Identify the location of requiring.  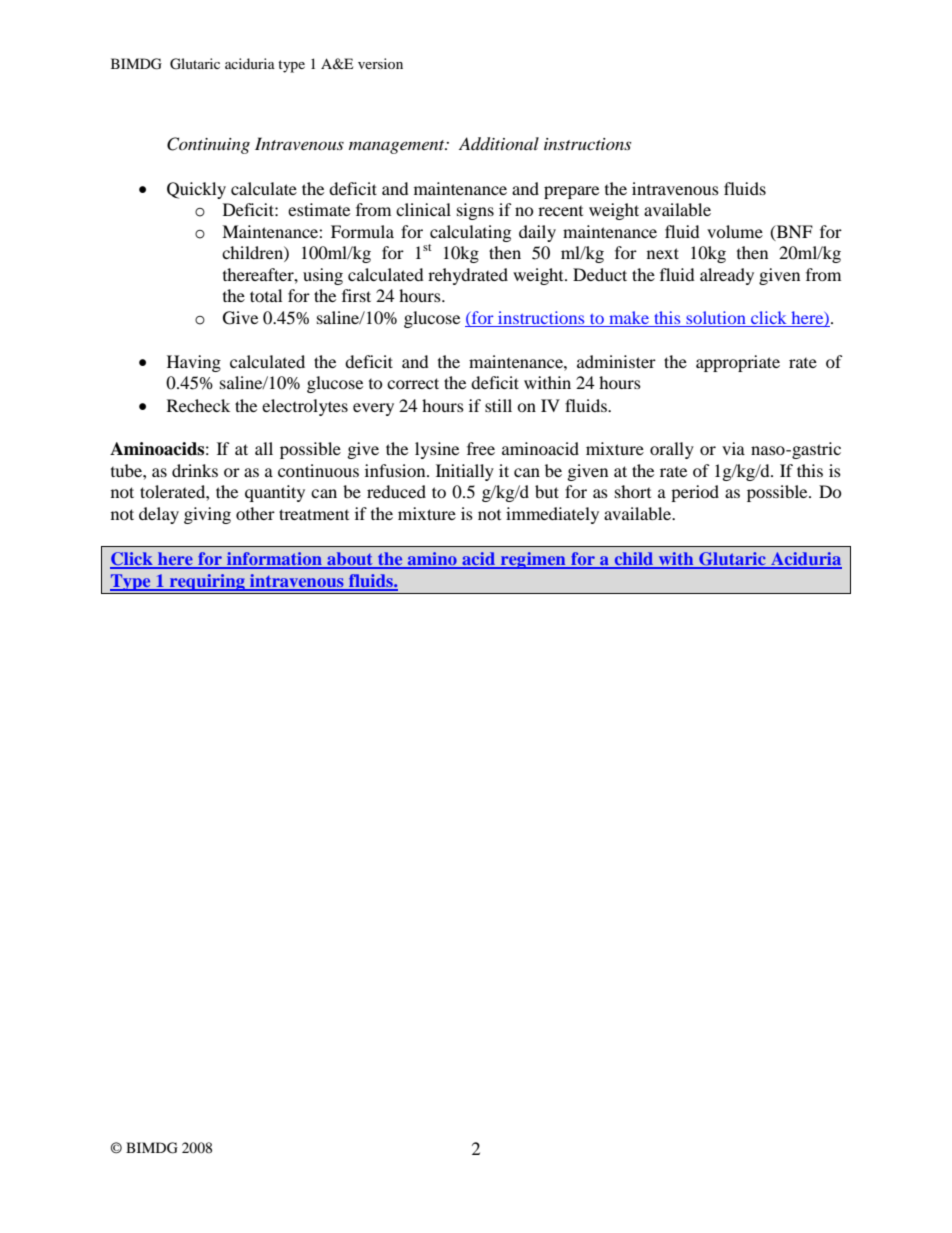
(207, 582).
